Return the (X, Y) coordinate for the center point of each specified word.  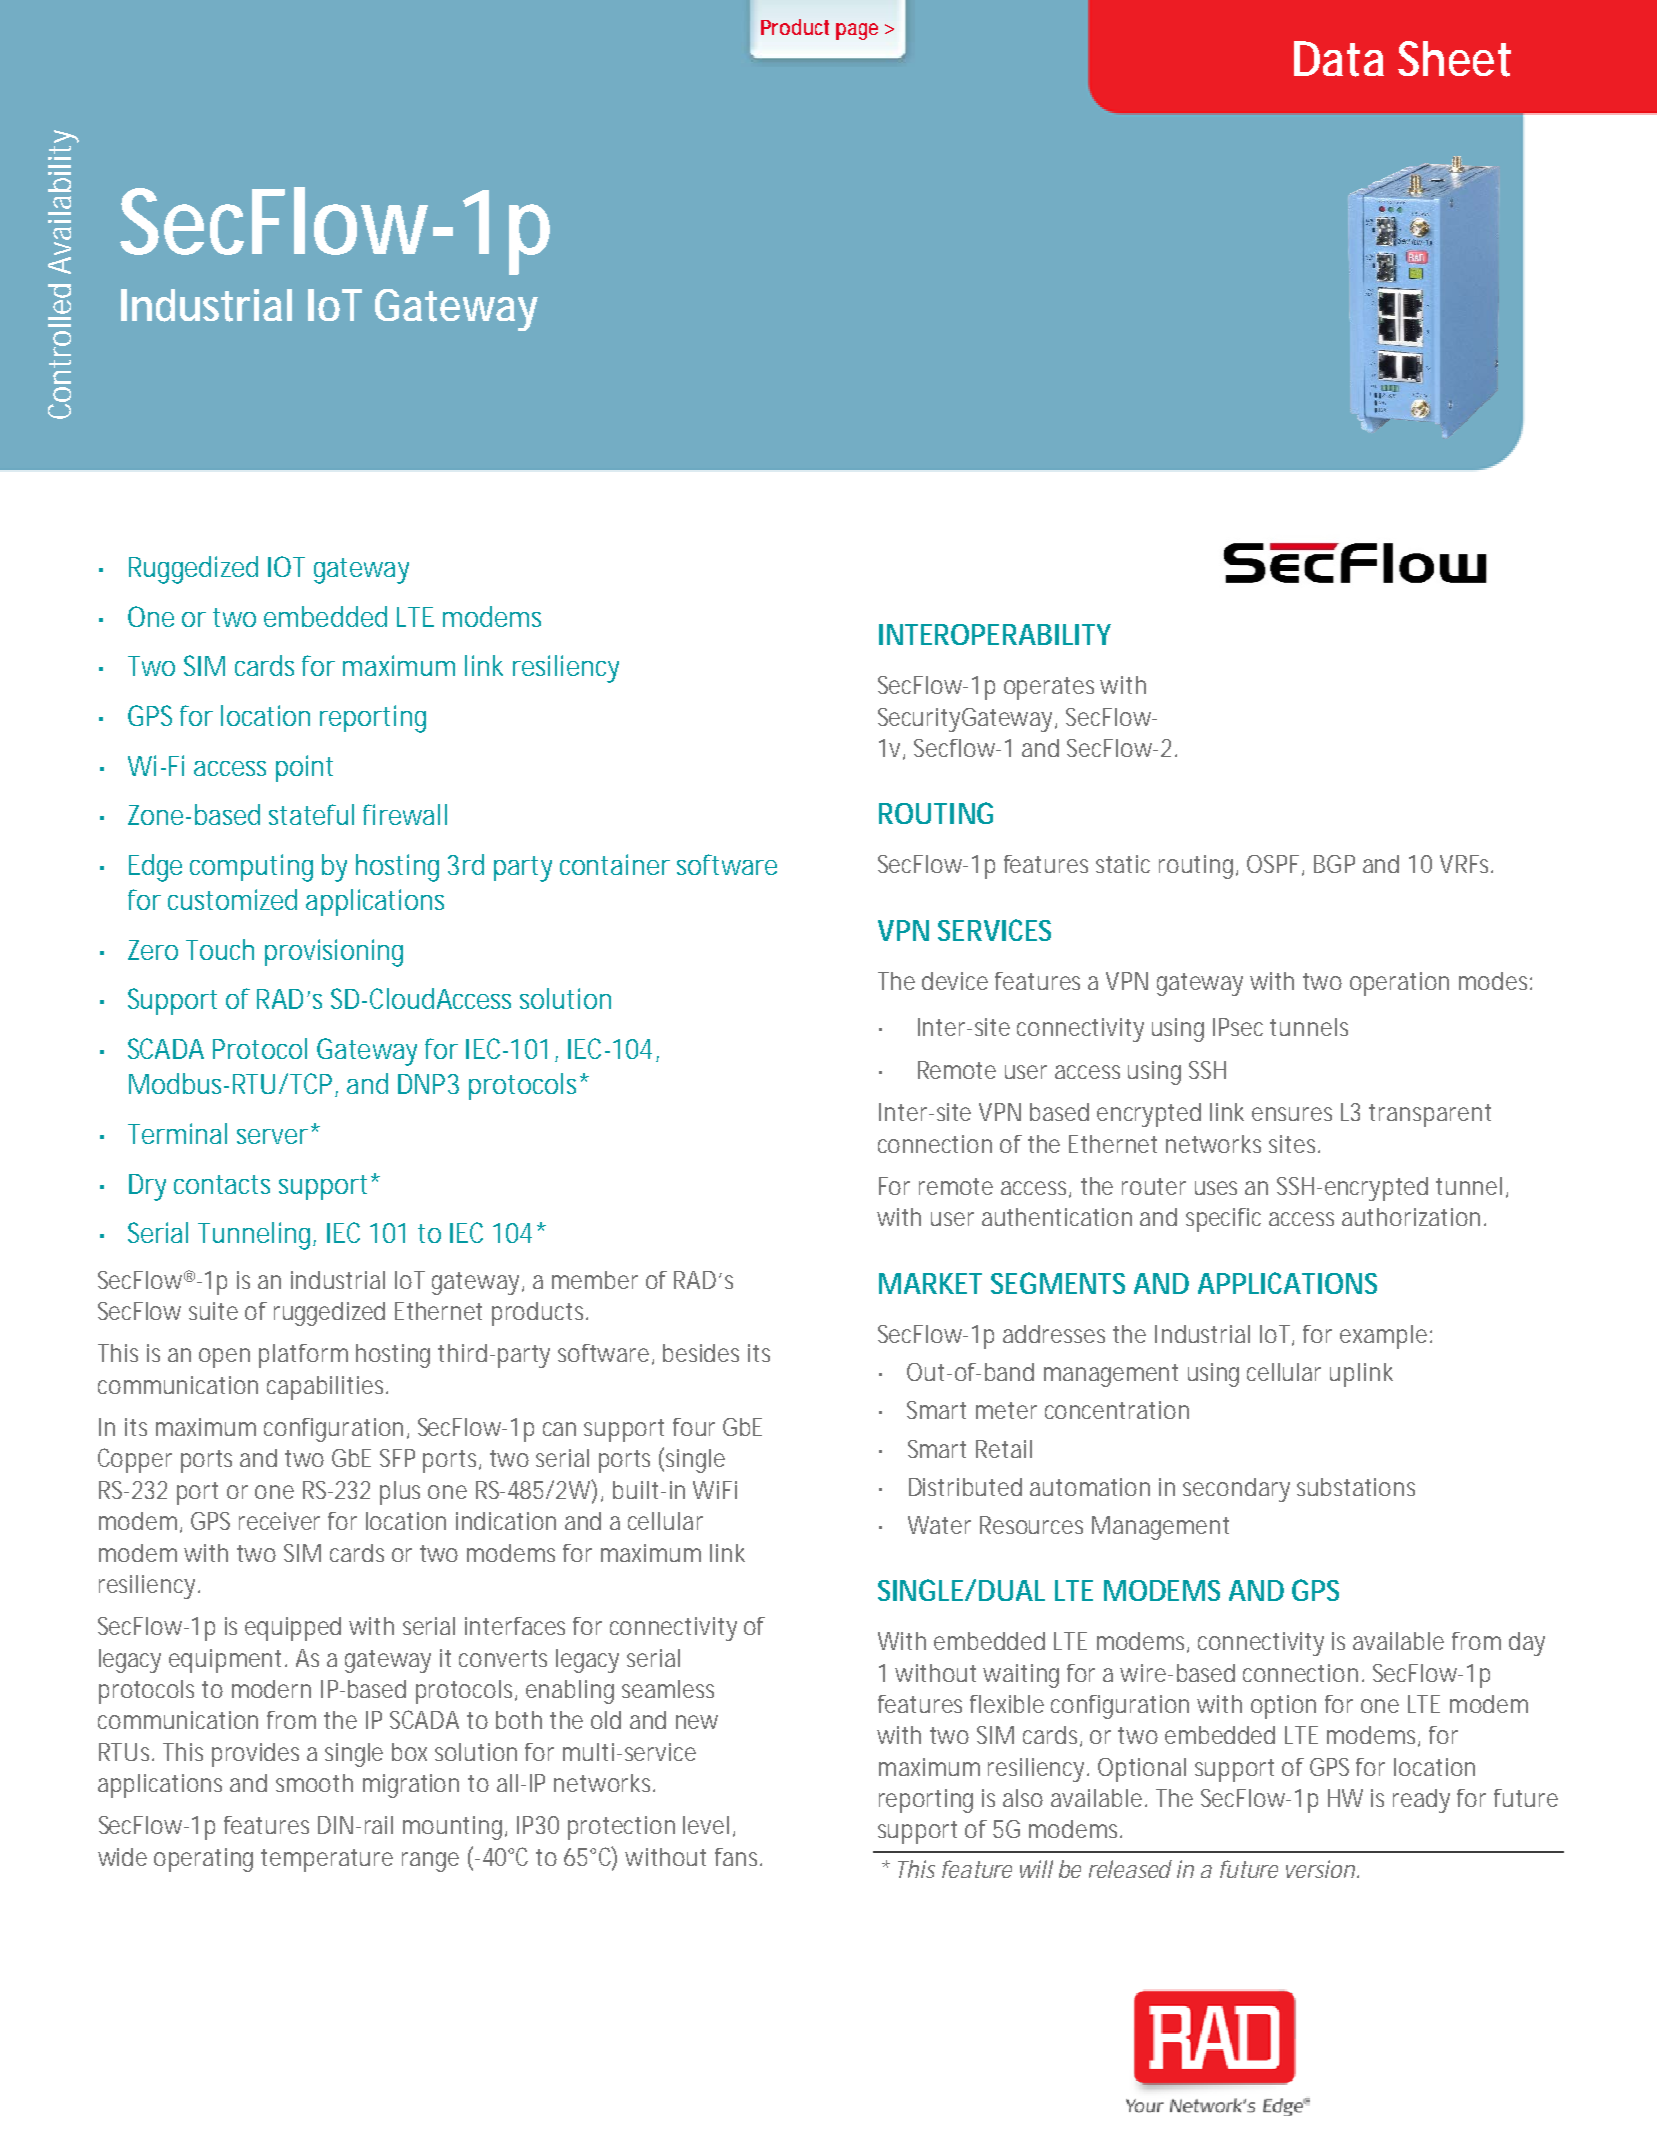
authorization (1411, 1217)
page (857, 31)
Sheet (1454, 59)
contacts (222, 1184)
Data (1339, 59)
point (304, 768)
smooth (314, 1783)
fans (738, 1857)
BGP (1334, 864)
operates (1049, 688)
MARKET (930, 1283)
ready (1421, 1801)
